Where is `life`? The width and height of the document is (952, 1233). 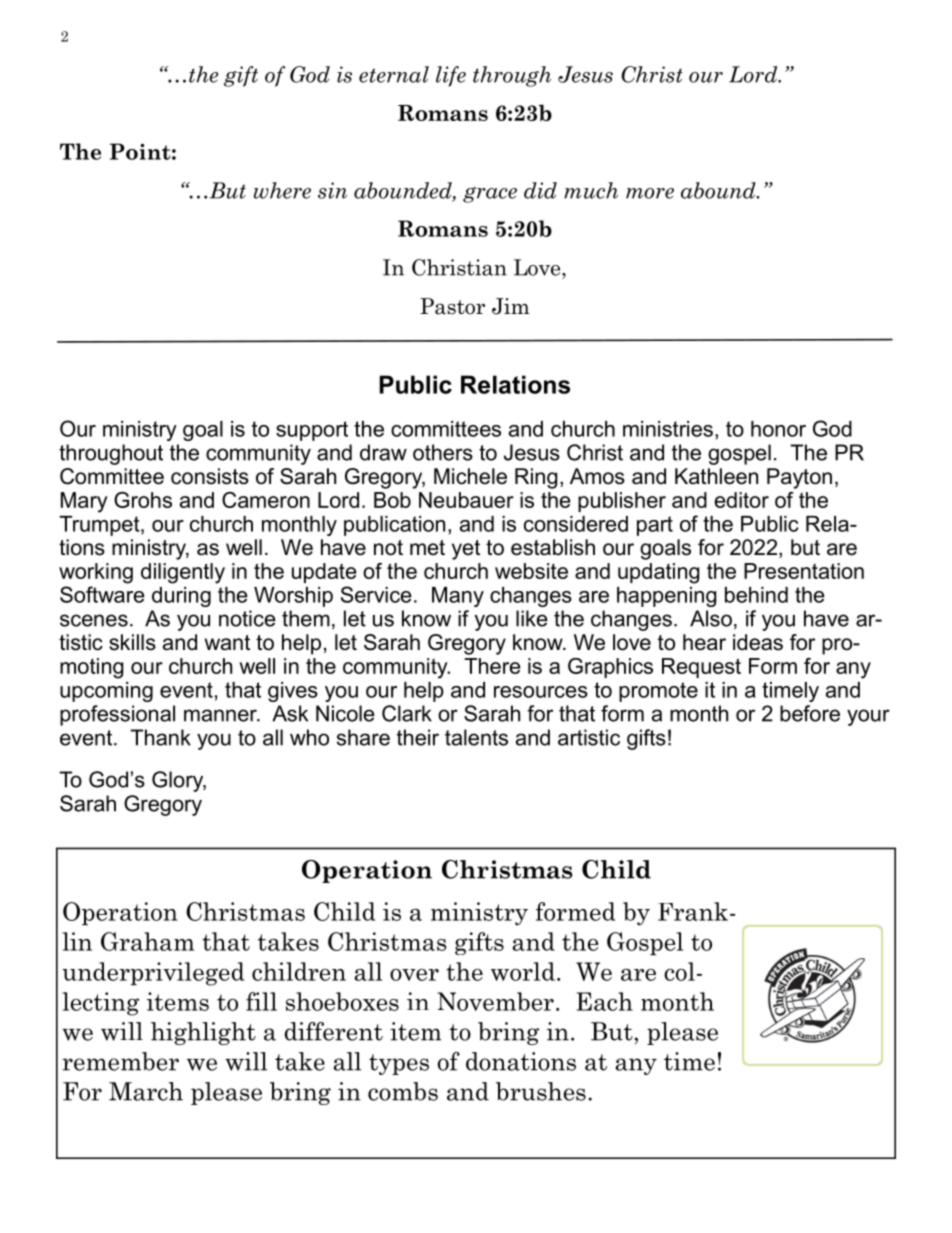
life is located at coordinates (451, 76).
